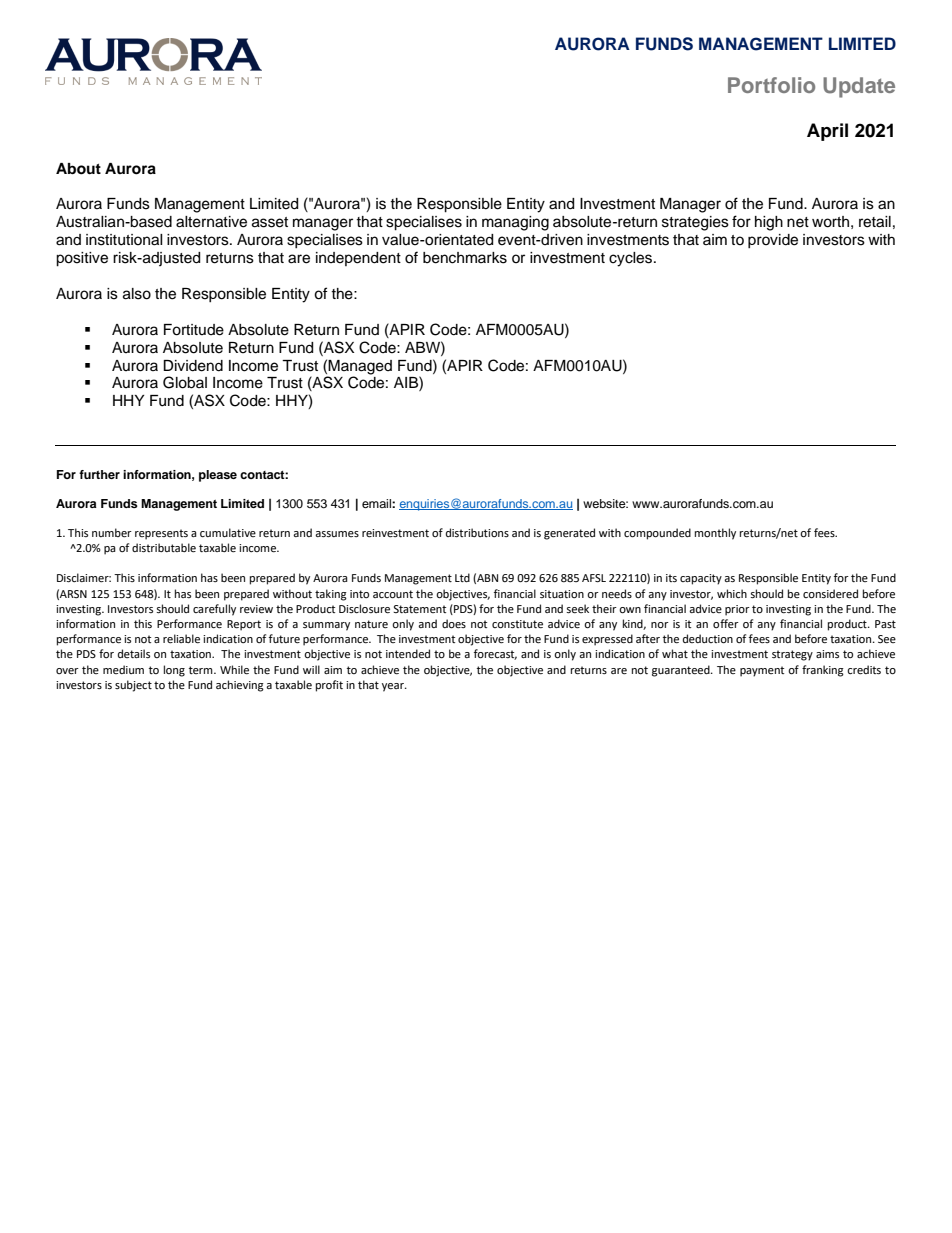  Describe the element at coordinates (771, 85) in the page. I see `Portfolio` at that location.
